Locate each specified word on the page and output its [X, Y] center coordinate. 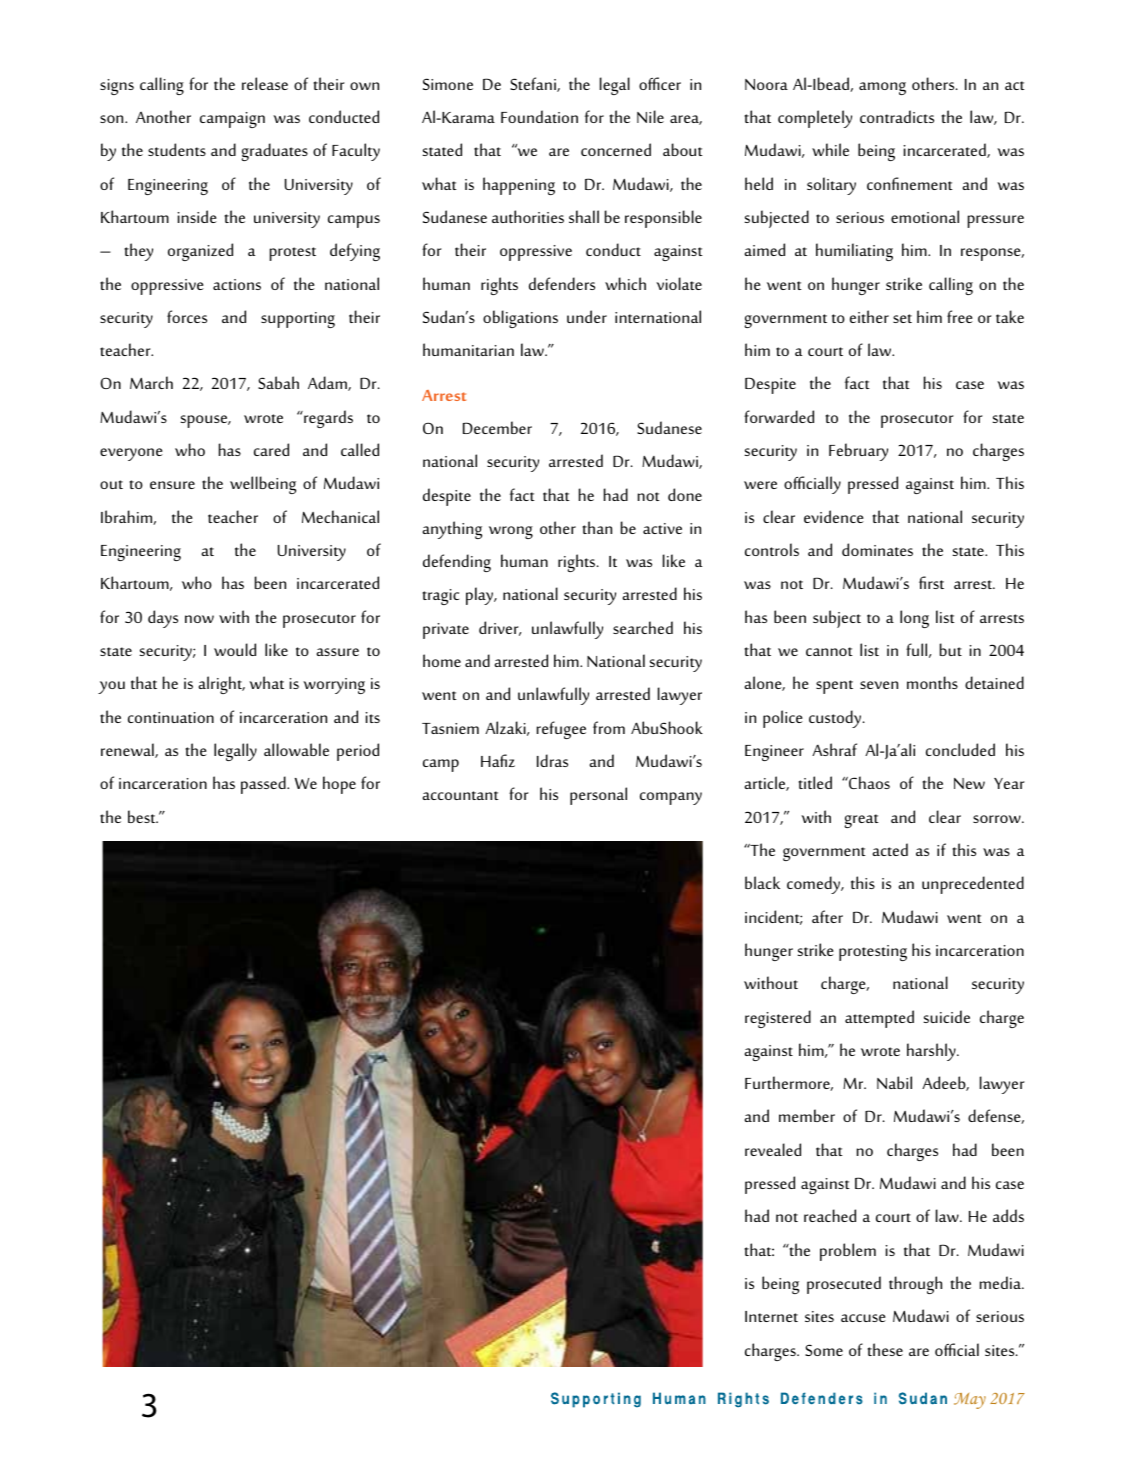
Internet [771, 1316]
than [597, 527]
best [143, 816]
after [827, 916]
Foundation [539, 116]
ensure [172, 485]
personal [598, 796]
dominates [877, 549]
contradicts [897, 116]
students [177, 149]
